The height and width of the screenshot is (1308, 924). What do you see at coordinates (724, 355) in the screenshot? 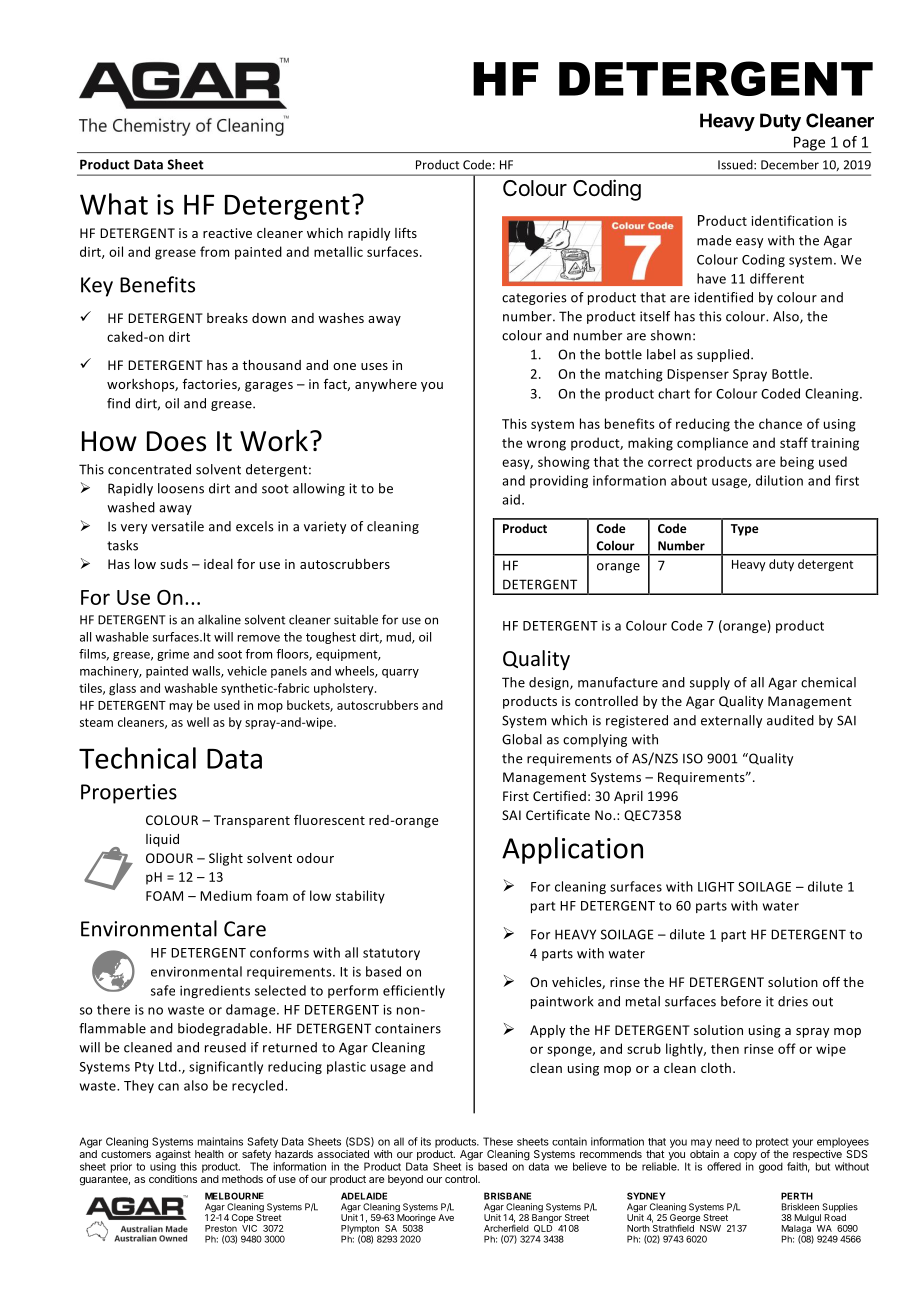
I see `supplied` at bounding box center [724, 355].
